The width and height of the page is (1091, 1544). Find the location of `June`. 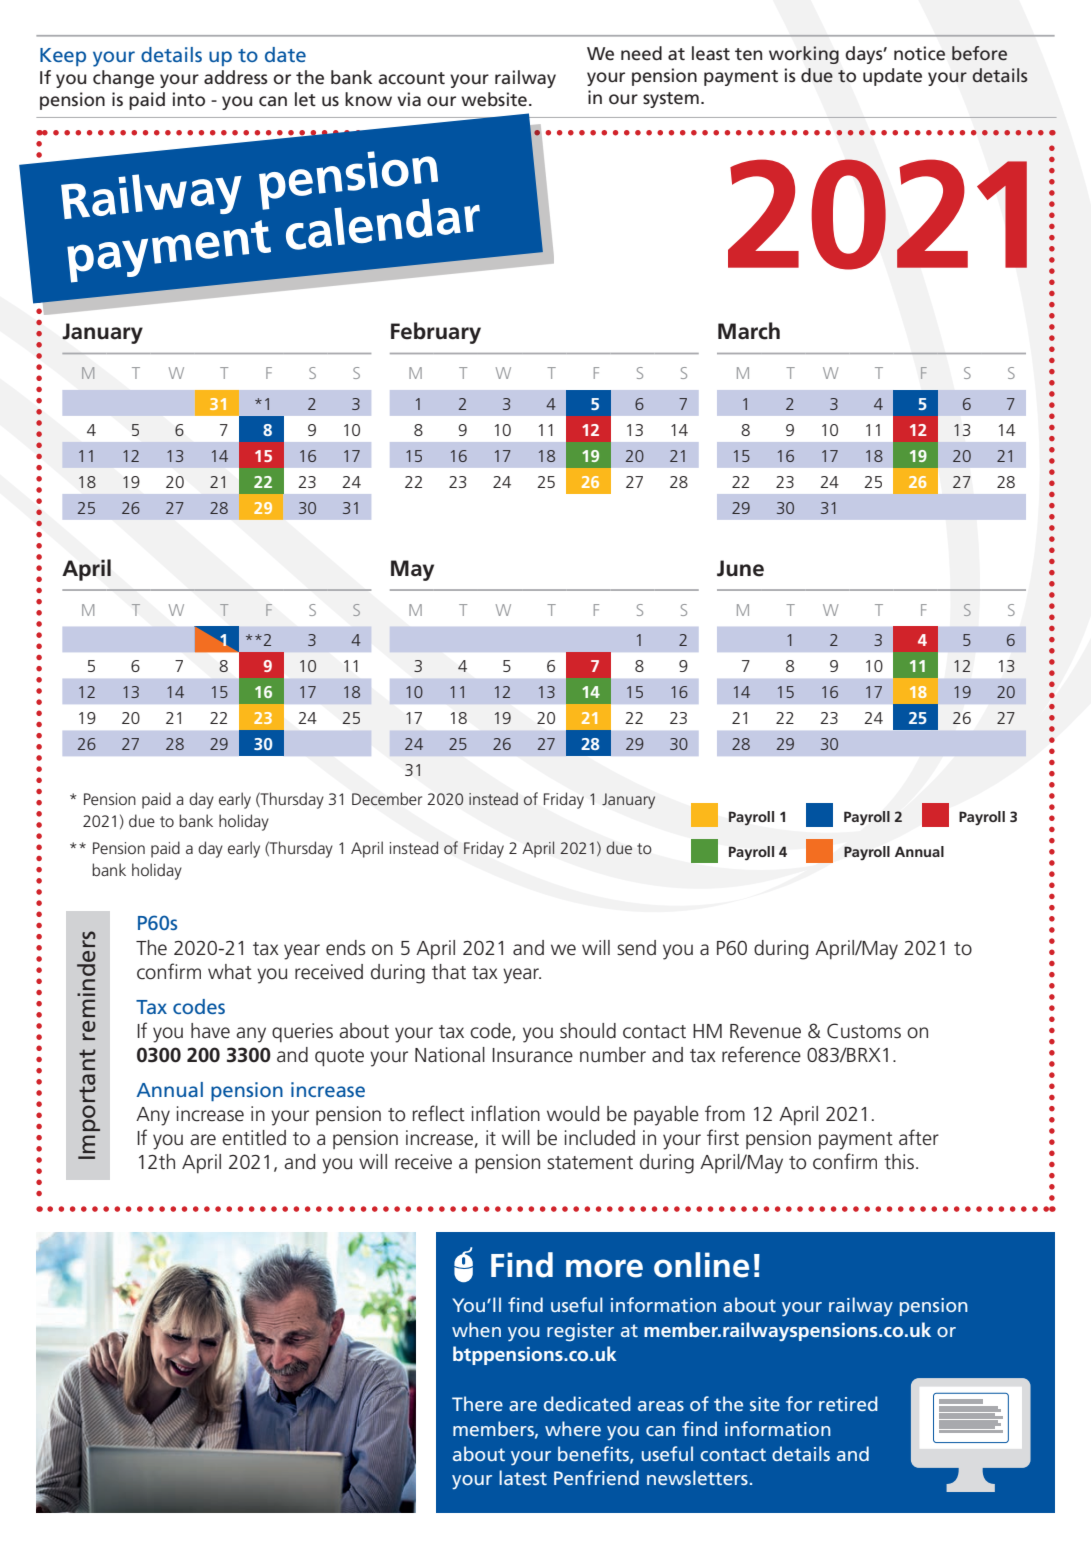

June is located at coordinates (740, 568).
